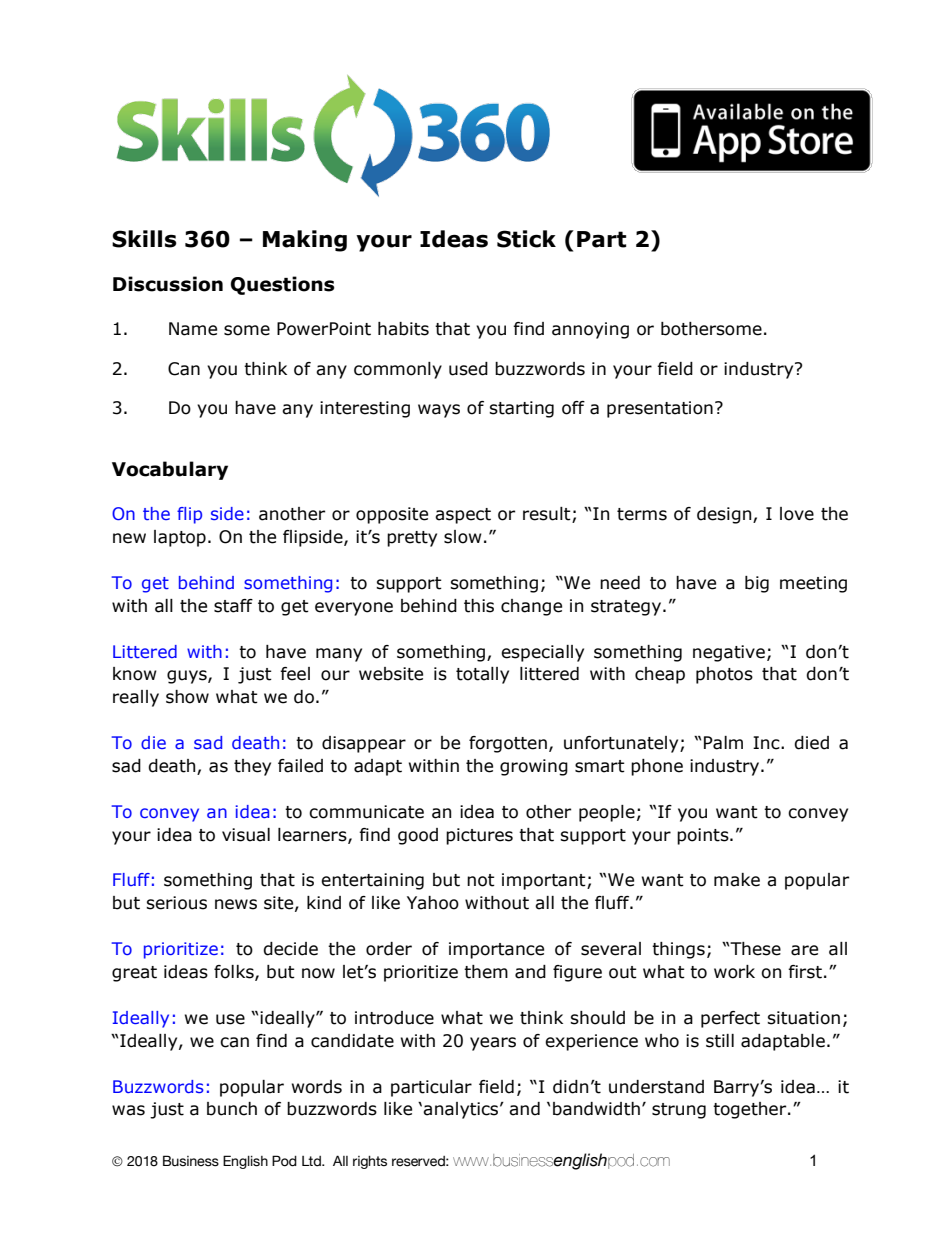 The width and height of the image is (952, 1233). What do you see at coordinates (460, 1110) in the image?
I see `analytics` at bounding box center [460, 1110].
